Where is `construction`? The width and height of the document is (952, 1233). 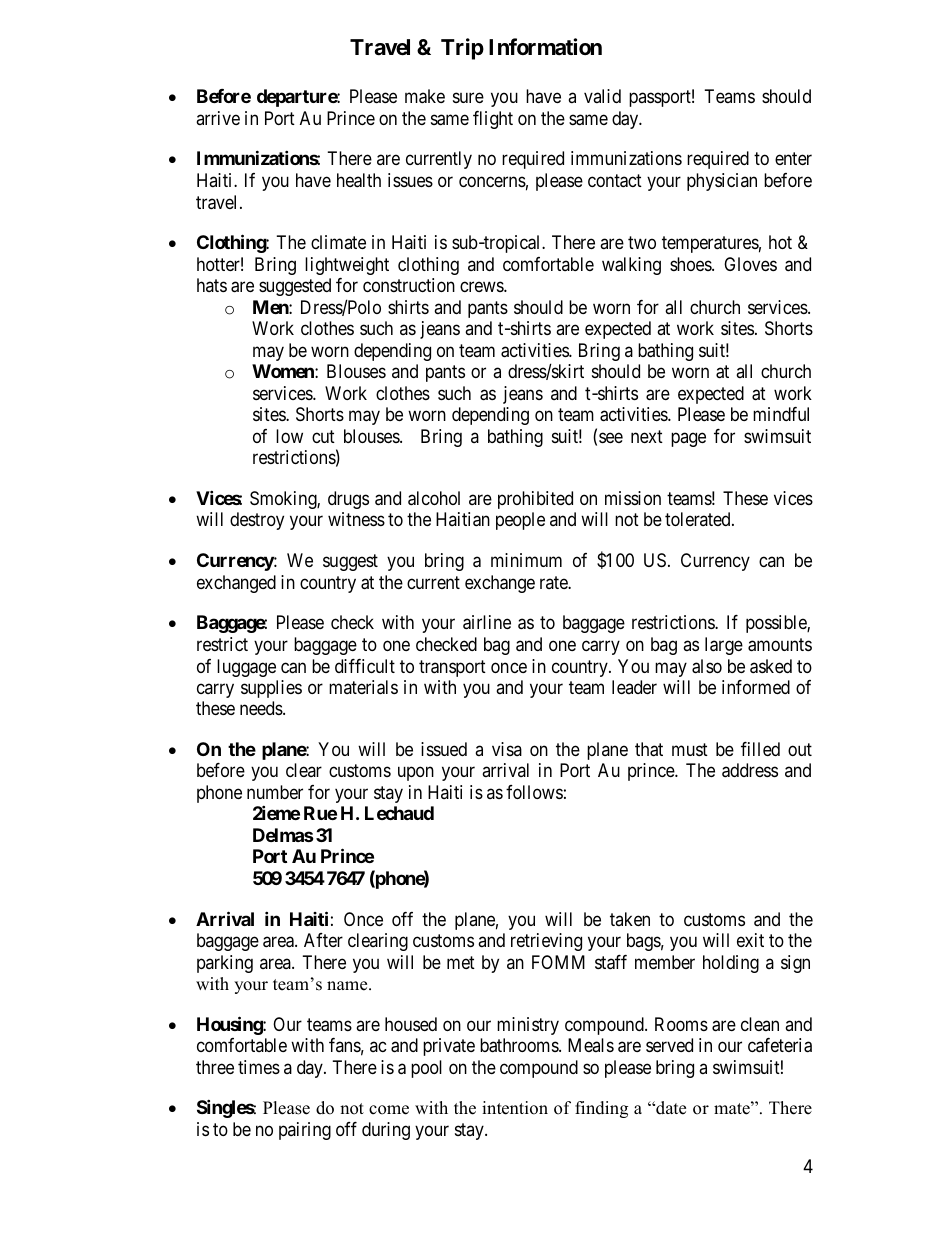 construction is located at coordinates (409, 285).
